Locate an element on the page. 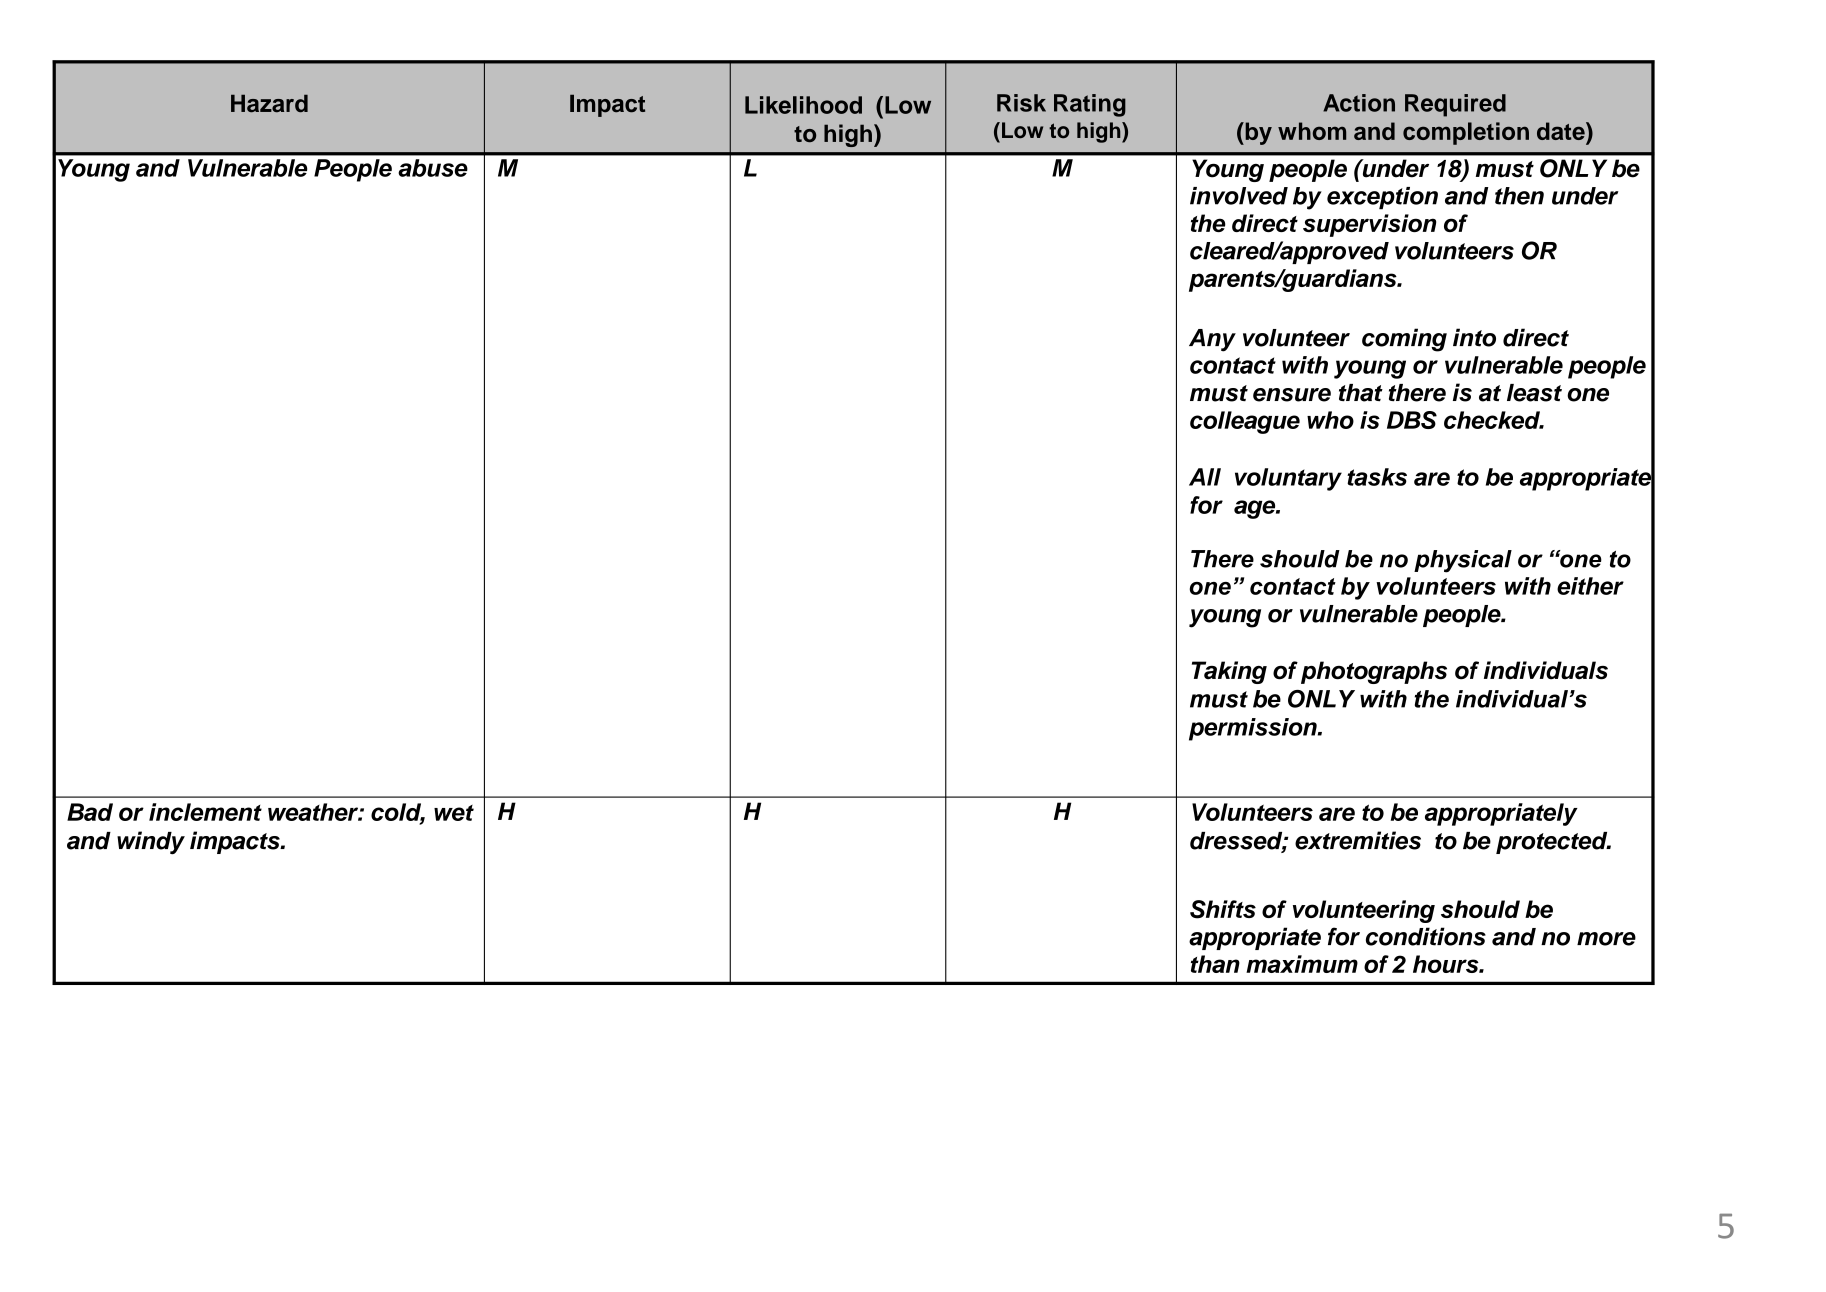 The width and height of the page is (1826, 1292). Likelihood is located at coordinates (803, 105).
